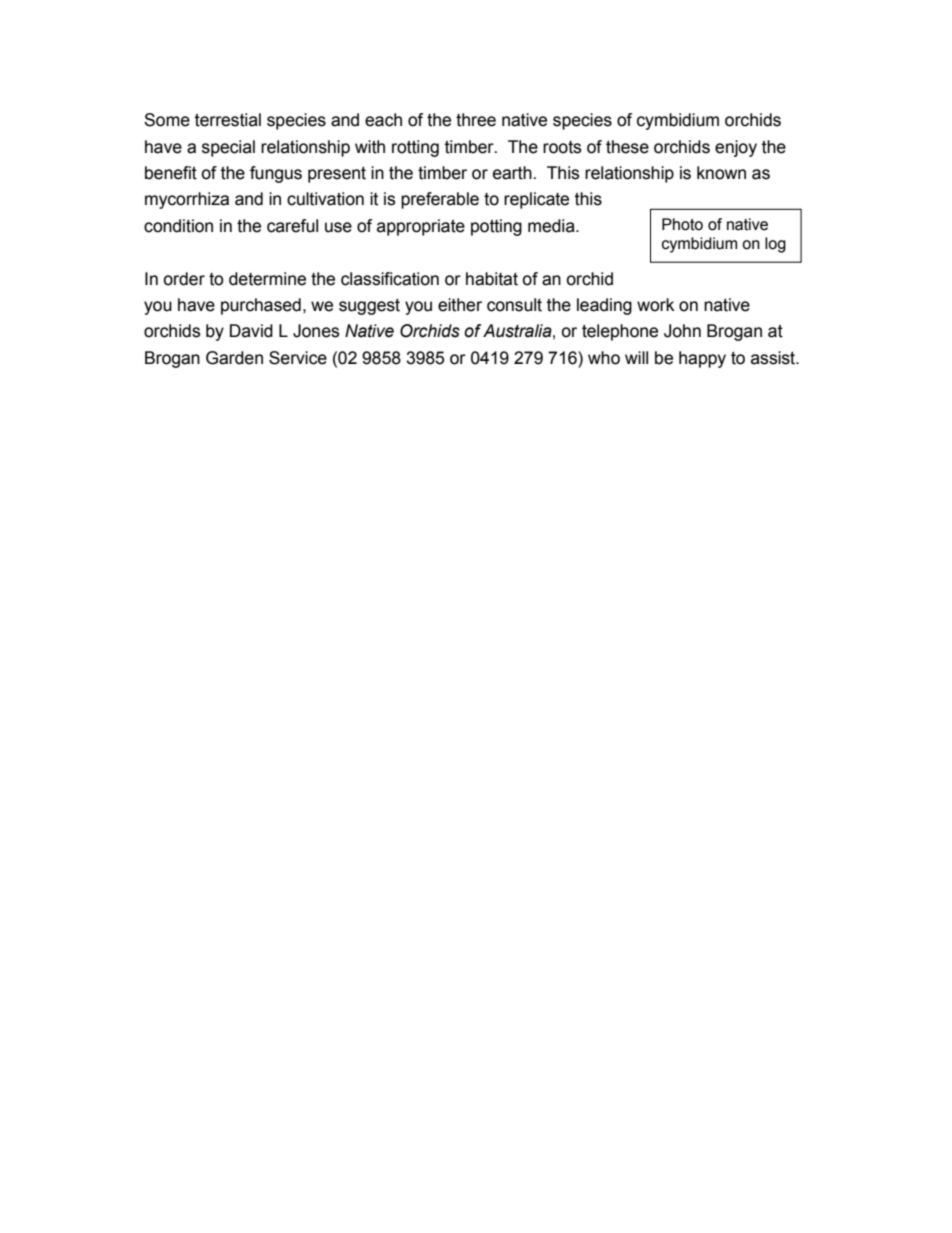 The image size is (952, 1233). I want to click on who, so click(604, 358).
